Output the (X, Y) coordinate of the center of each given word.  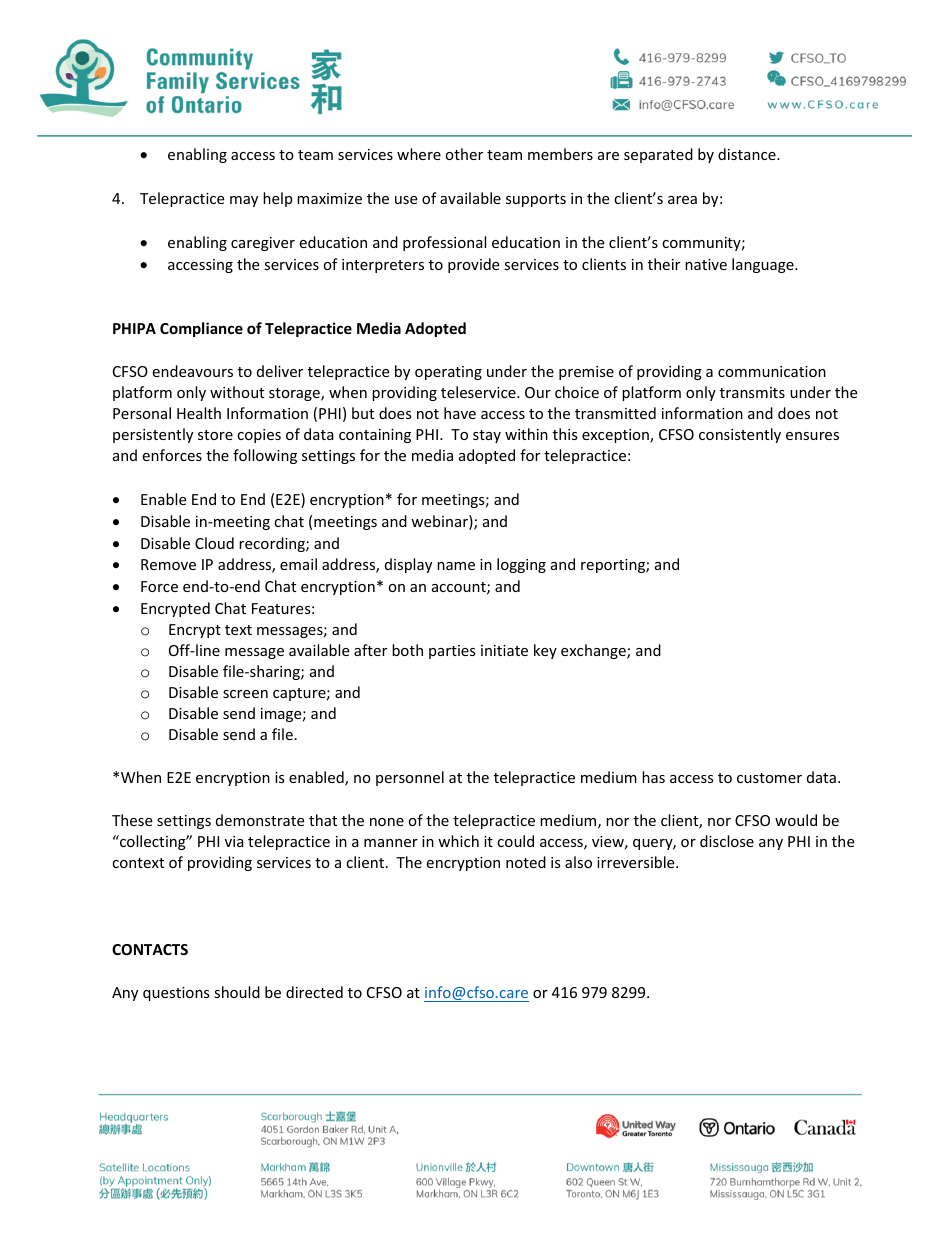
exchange (594, 651)
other (464, 154)
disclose (727, 841)
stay (487, 436)
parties (452, 652)
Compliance (201, 329)
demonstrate (260, 820)
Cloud (214, 543)
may (244, 201)
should (237, 992)
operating (448, 373)
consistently (740, 435)
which (458, 841)
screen (245, 694)
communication (772, 371)
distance (748, 154)
